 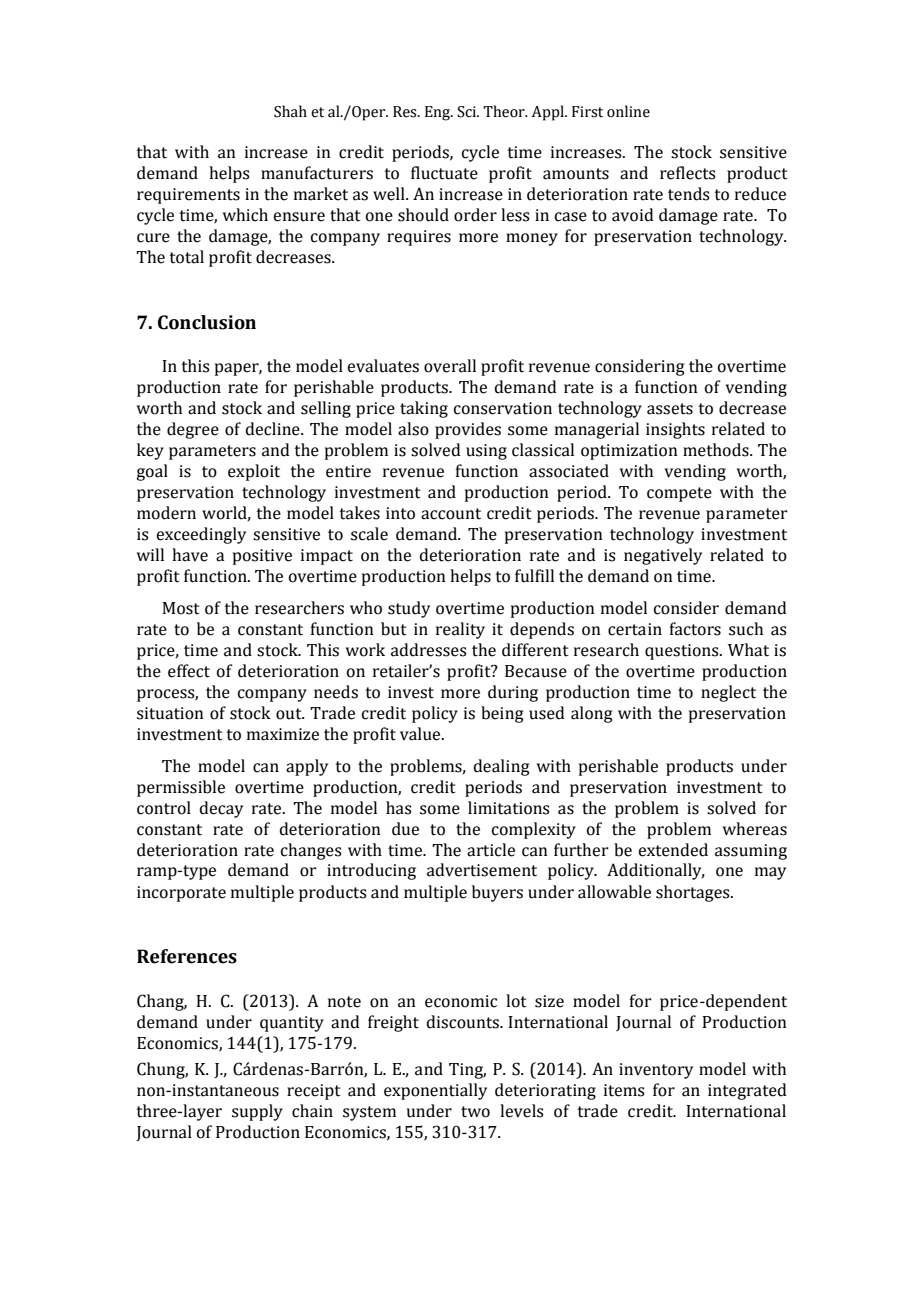 What do you see at coordinates (656, 1071) in the screenshot?
I see `inventory` at bounding box center [656, 1071].
